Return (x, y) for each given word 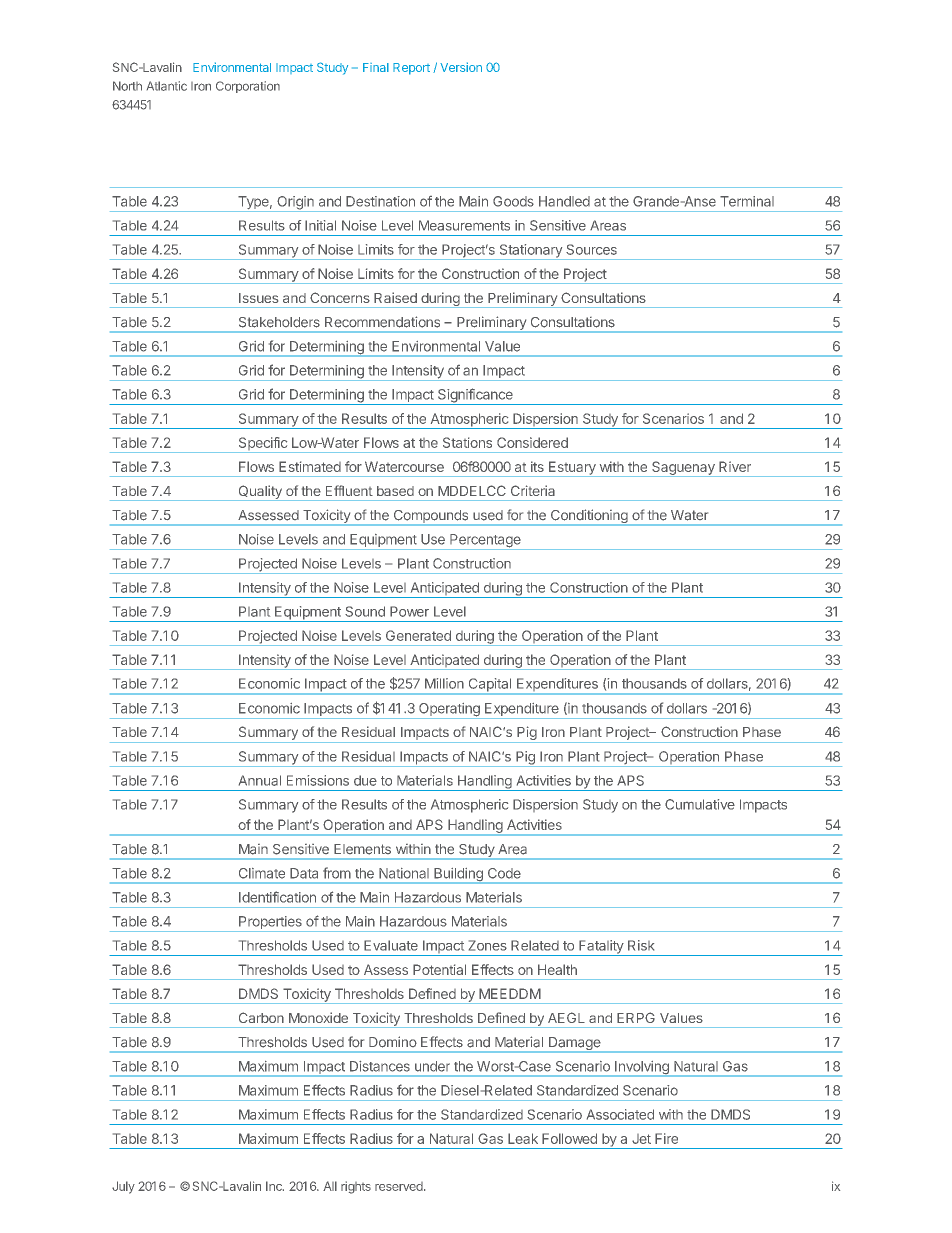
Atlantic (167, 86)
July (123, 1187)
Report (411, 69)
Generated (418, 635)
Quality (260, 493)
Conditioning (589, 517)
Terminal (747, 201)
